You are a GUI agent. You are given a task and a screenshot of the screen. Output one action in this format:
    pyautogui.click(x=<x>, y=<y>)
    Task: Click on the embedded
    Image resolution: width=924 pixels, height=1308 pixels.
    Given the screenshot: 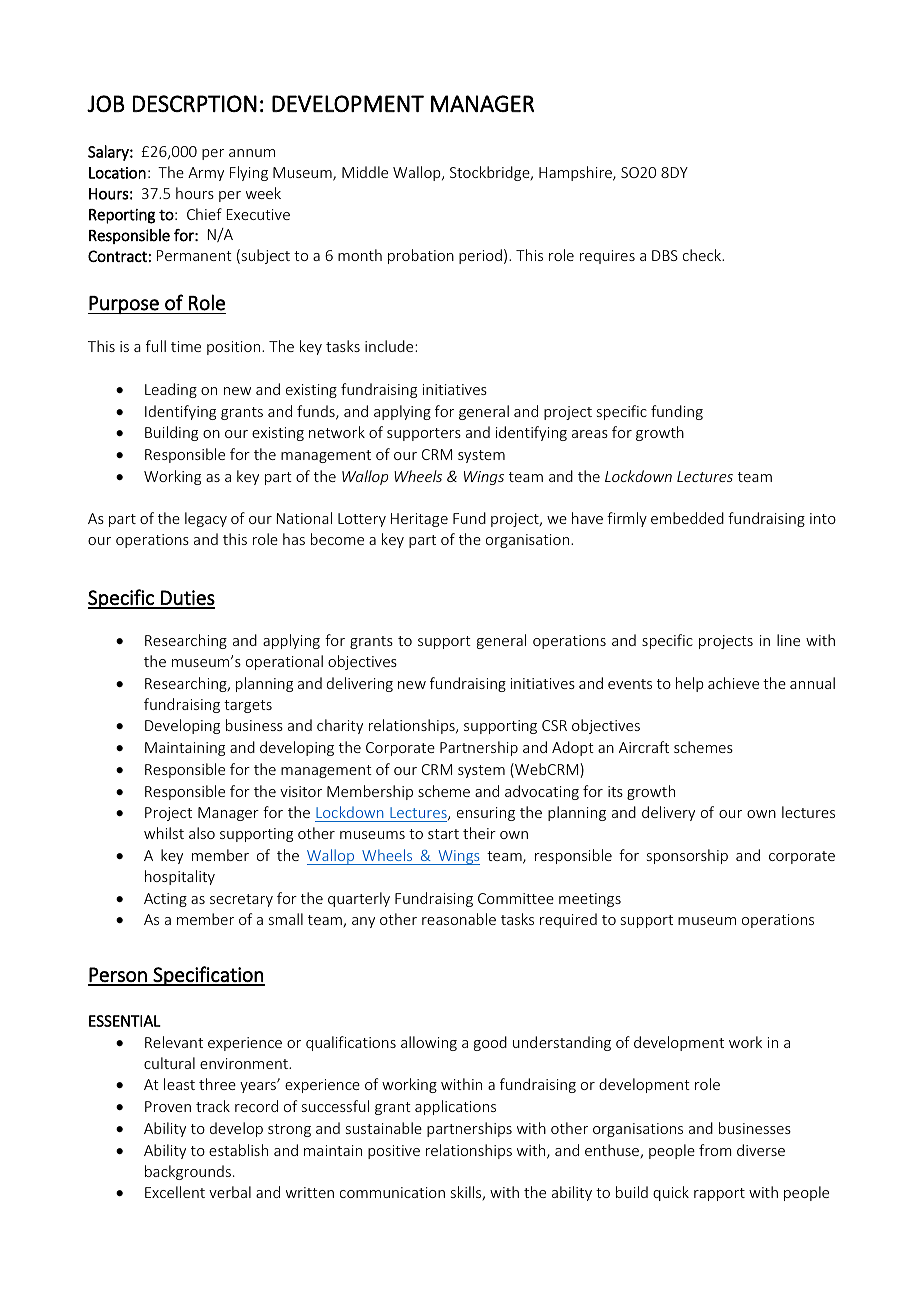 What is the action you would take?
    pyautogui.click(x=687, y=518)
